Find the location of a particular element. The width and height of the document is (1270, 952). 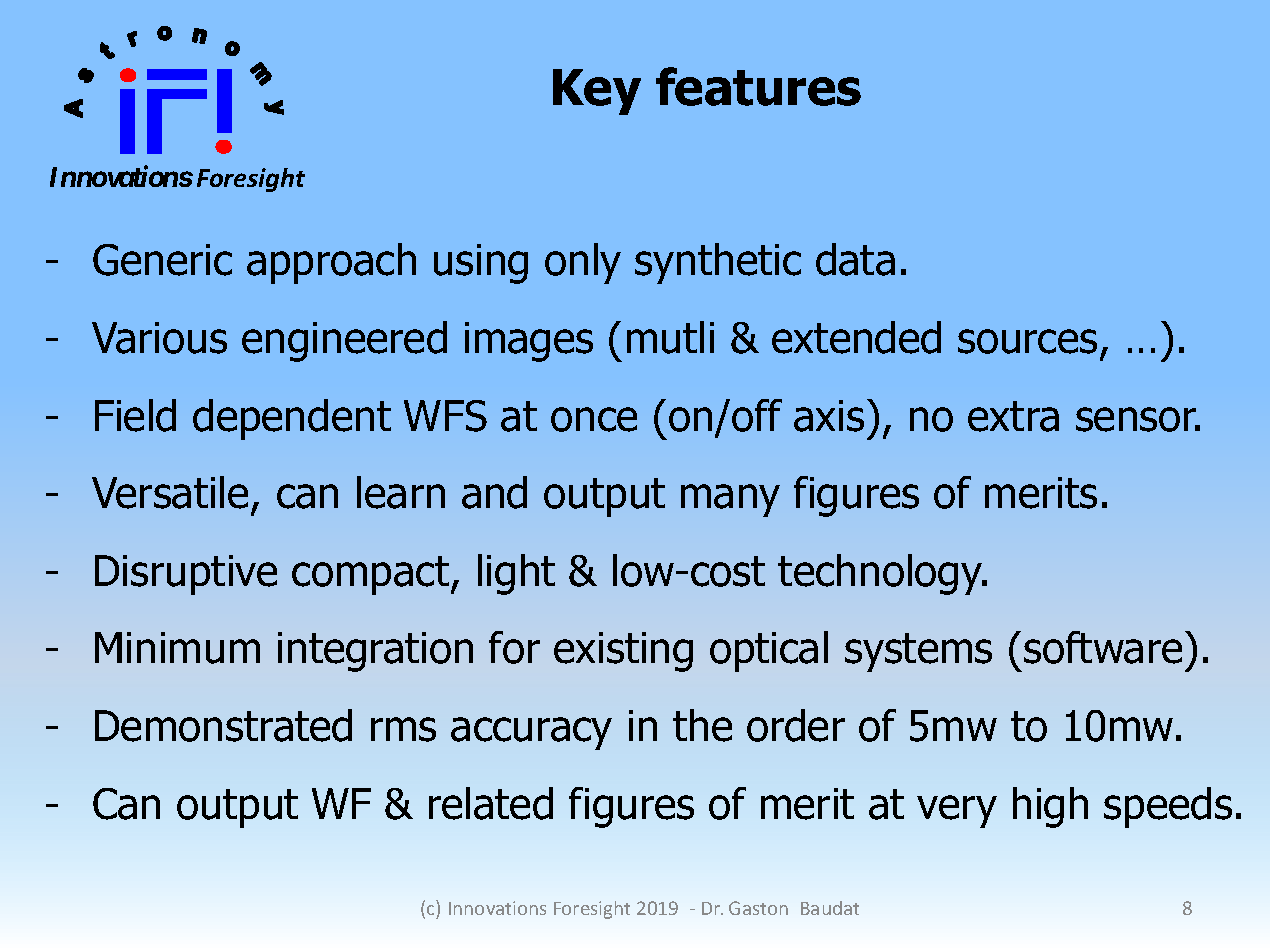

data is located at coordinates (855, 259).
